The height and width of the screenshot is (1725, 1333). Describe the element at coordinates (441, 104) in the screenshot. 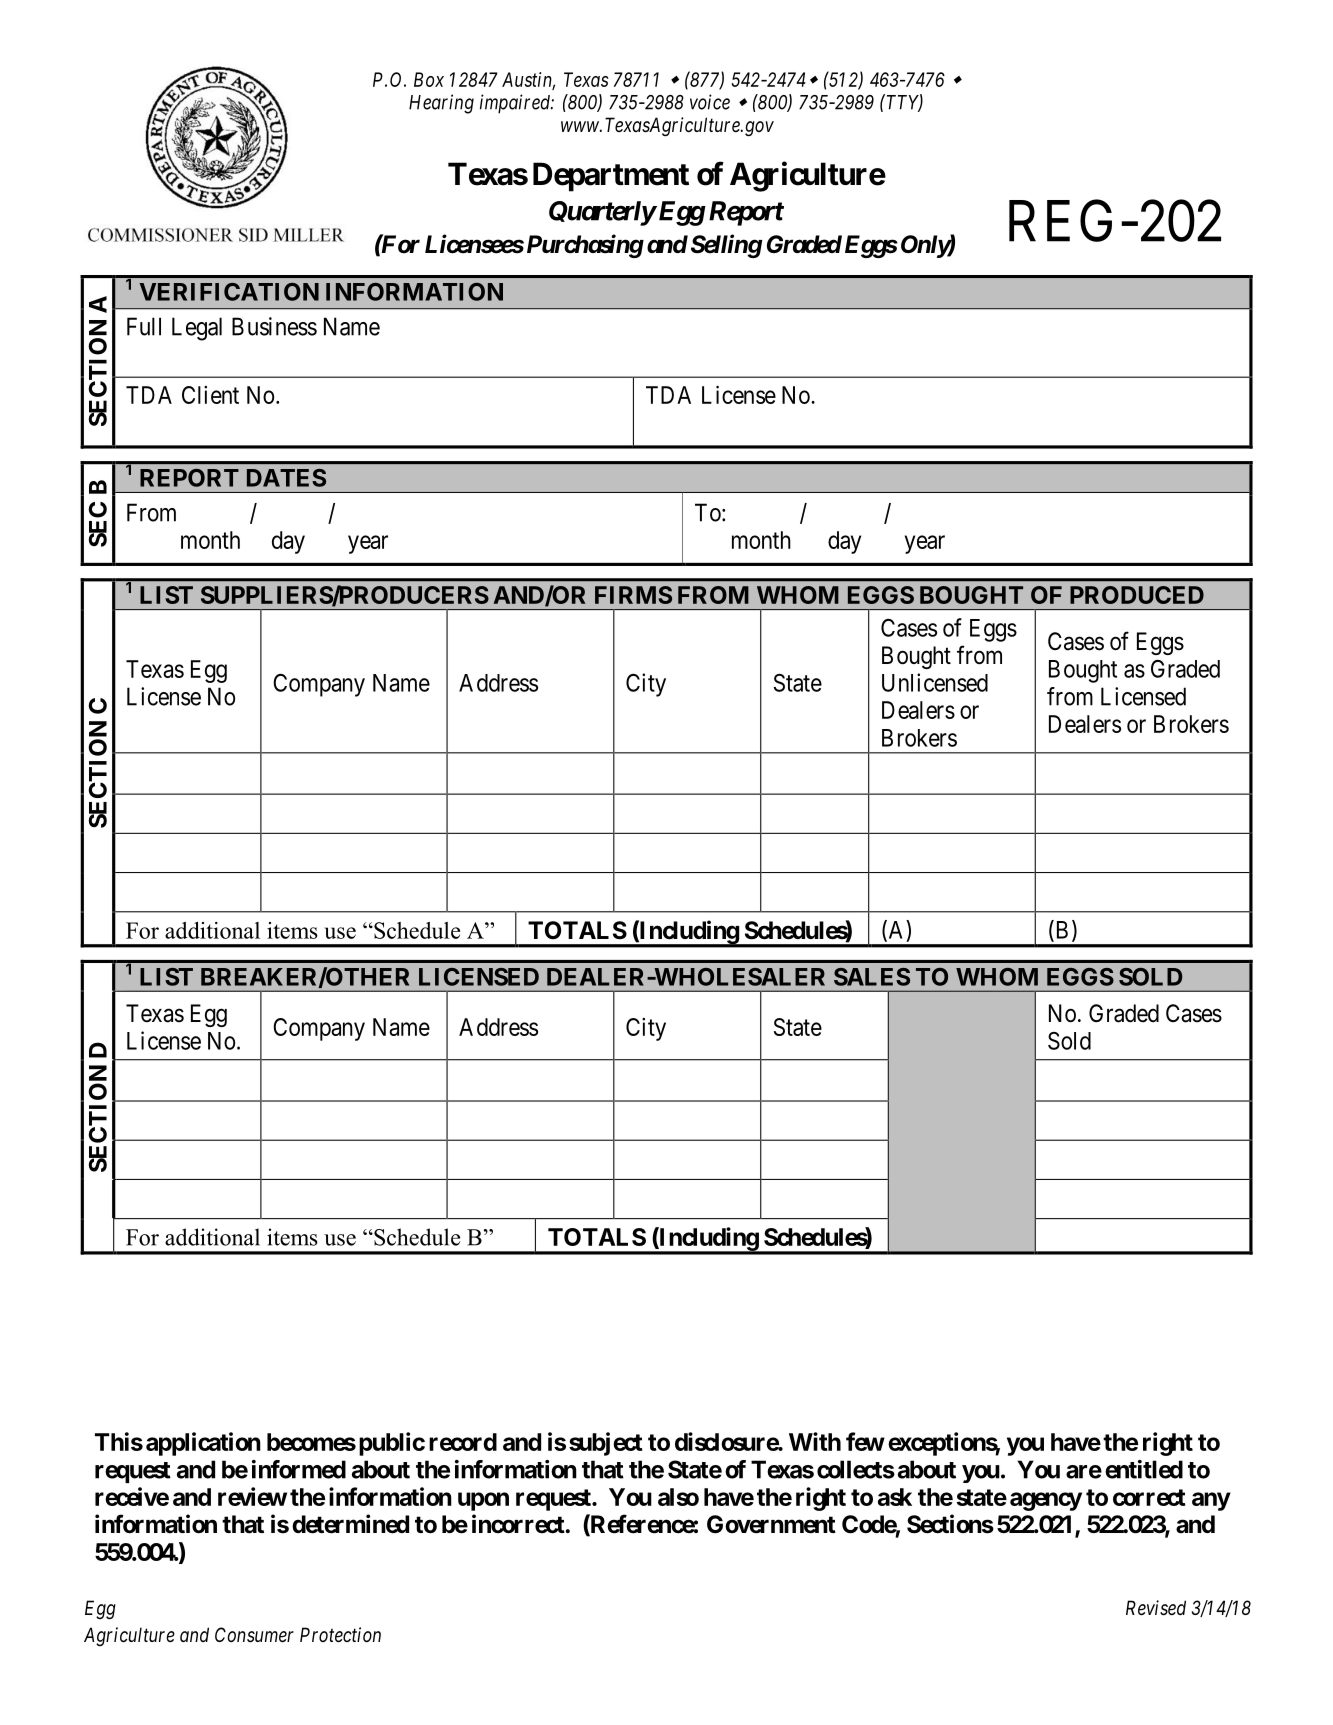

I see `Hearing` at that location.
